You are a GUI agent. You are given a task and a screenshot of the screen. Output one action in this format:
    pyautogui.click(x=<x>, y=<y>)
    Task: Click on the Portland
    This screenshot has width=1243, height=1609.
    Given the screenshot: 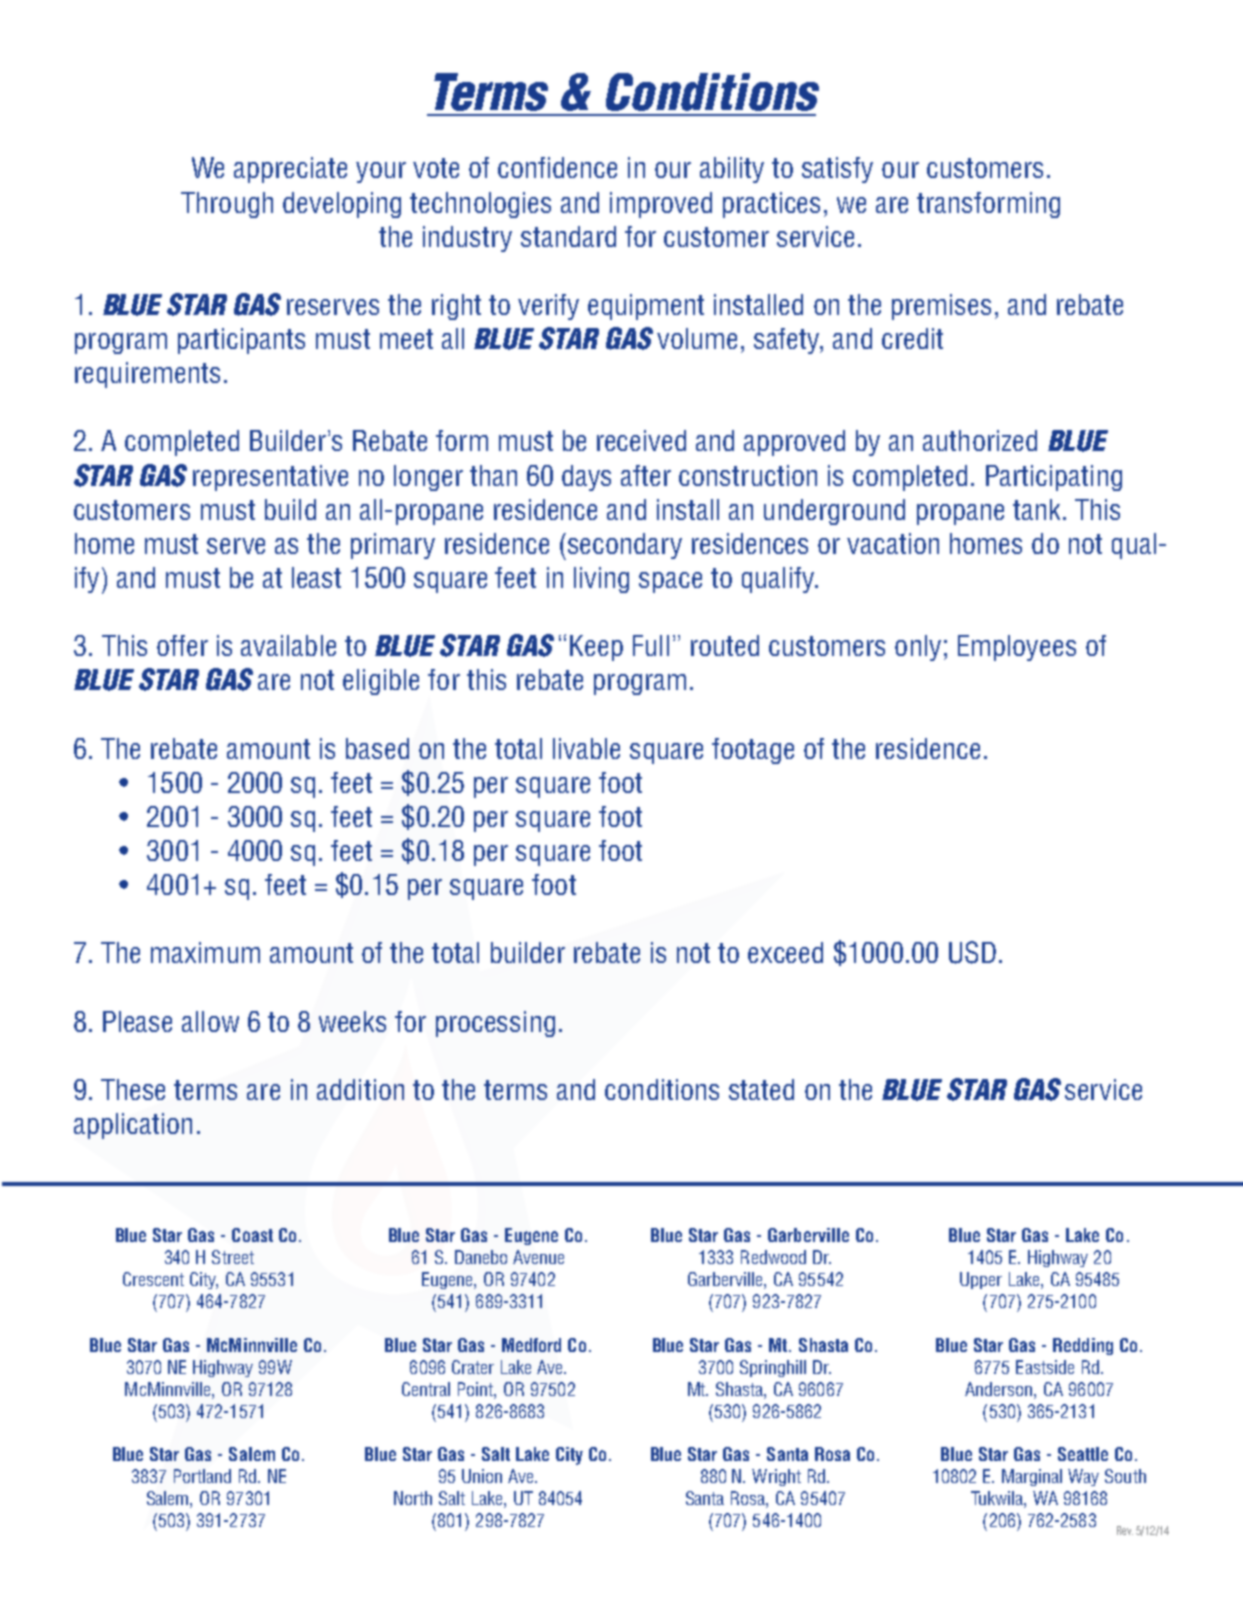 What is the action you would take?
    pyautogui.click(x=202, y=1476)
